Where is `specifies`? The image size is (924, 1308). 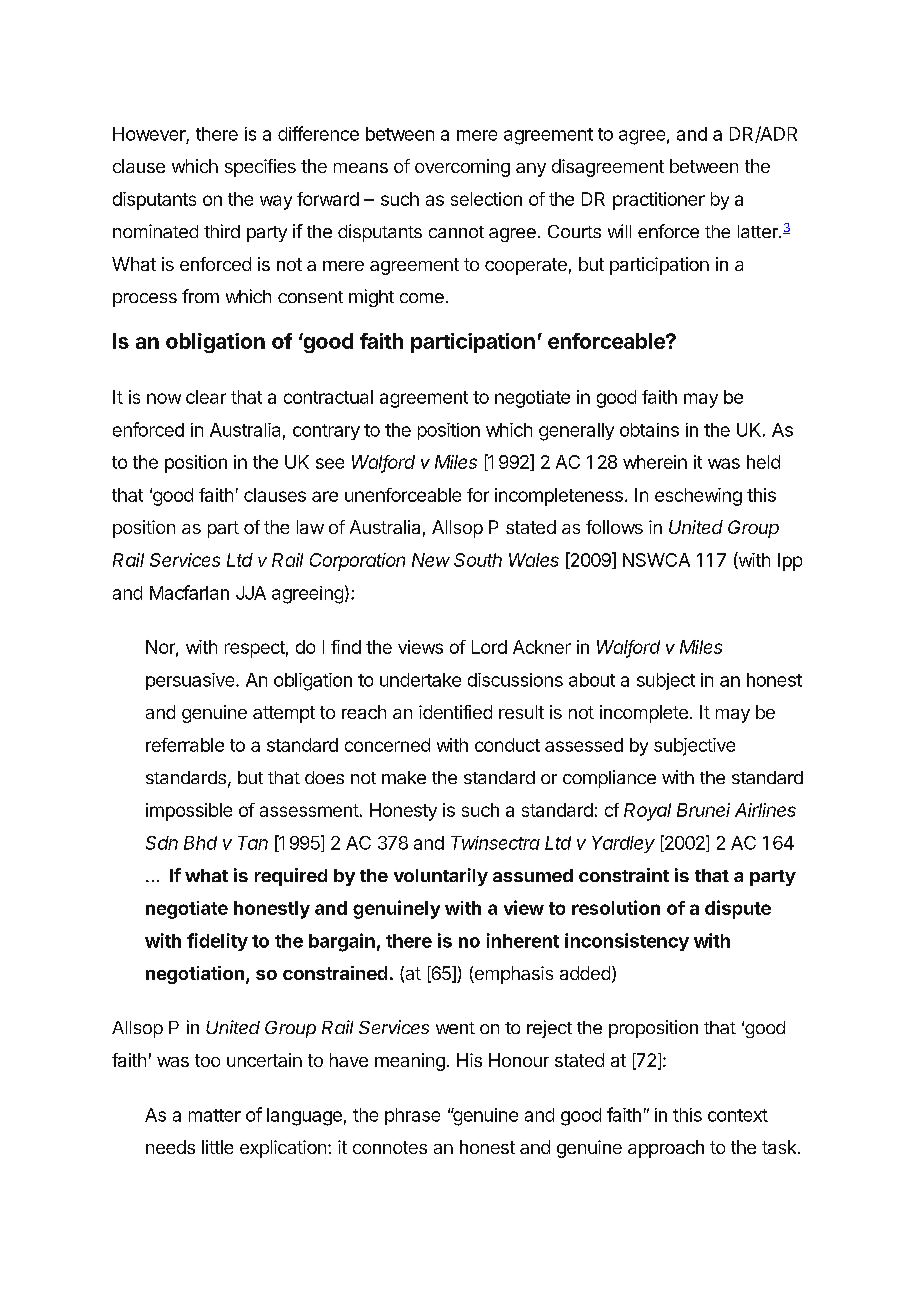
specifies is located at coordinates (260, 168).
